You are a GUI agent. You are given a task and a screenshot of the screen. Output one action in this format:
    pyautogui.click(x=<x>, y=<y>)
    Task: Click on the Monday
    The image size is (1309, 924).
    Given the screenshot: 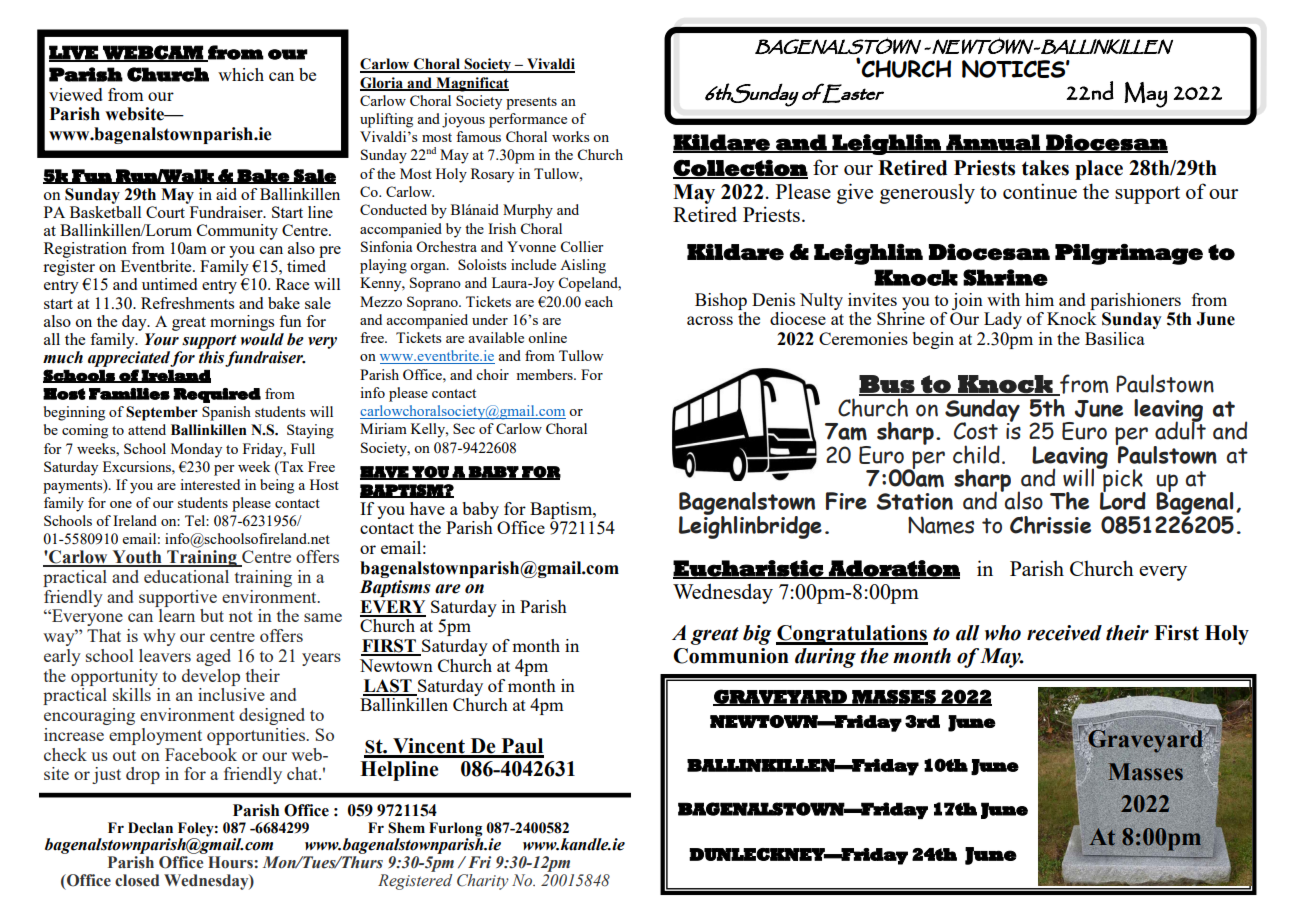 What is the action you would take?
    pyautogui.click(x=196, y=450)
